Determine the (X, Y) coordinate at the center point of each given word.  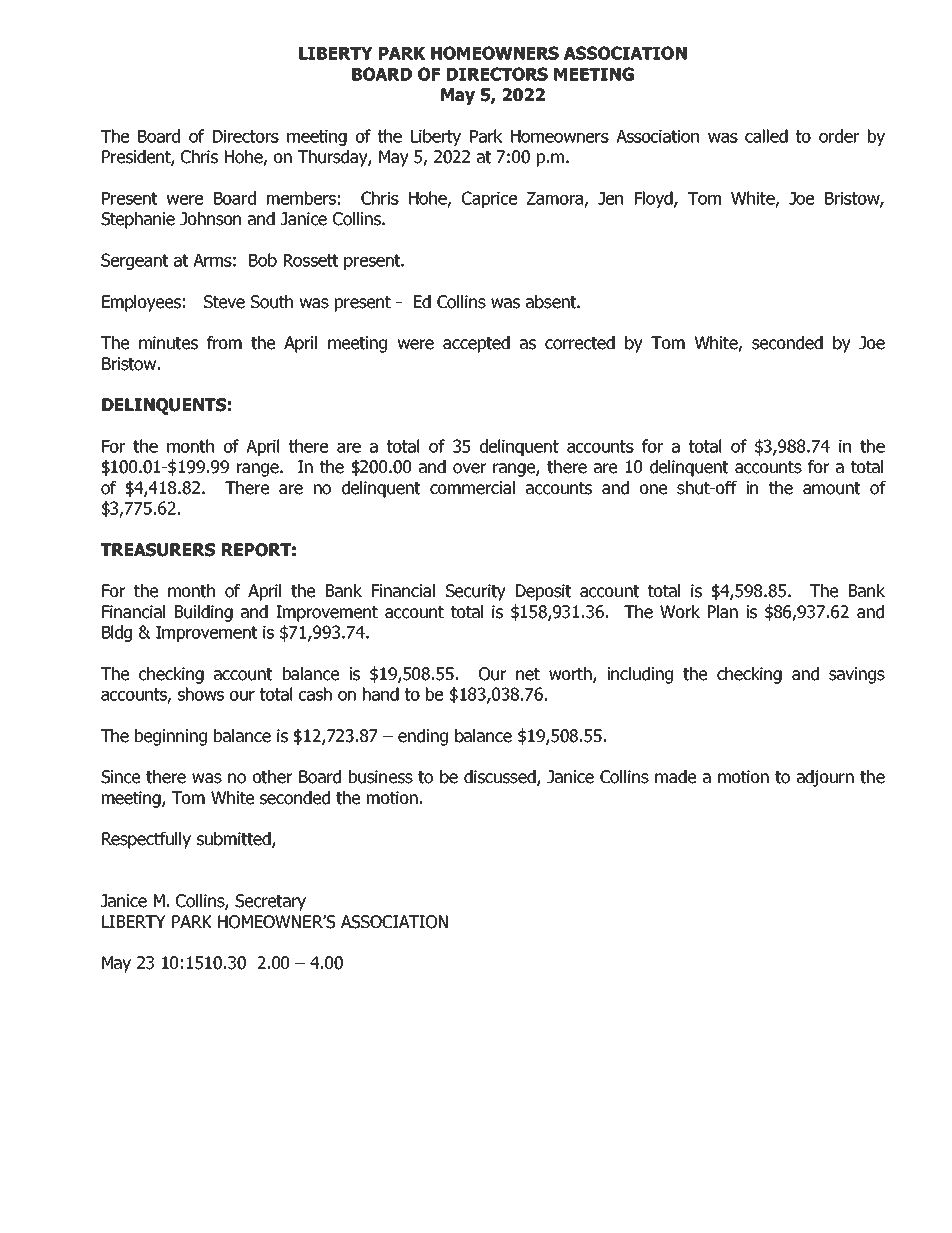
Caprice (489, 199)
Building (204, 613)
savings (857, 675)
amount (831, 488)
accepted (476, 344)
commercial (472, 488)
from (224, 343)
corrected (580, 343)
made (675, 777)
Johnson (210, 219)
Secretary (270, 902)
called (766, 136)
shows (201, 694)
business (381, 777)
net (528, 674)
